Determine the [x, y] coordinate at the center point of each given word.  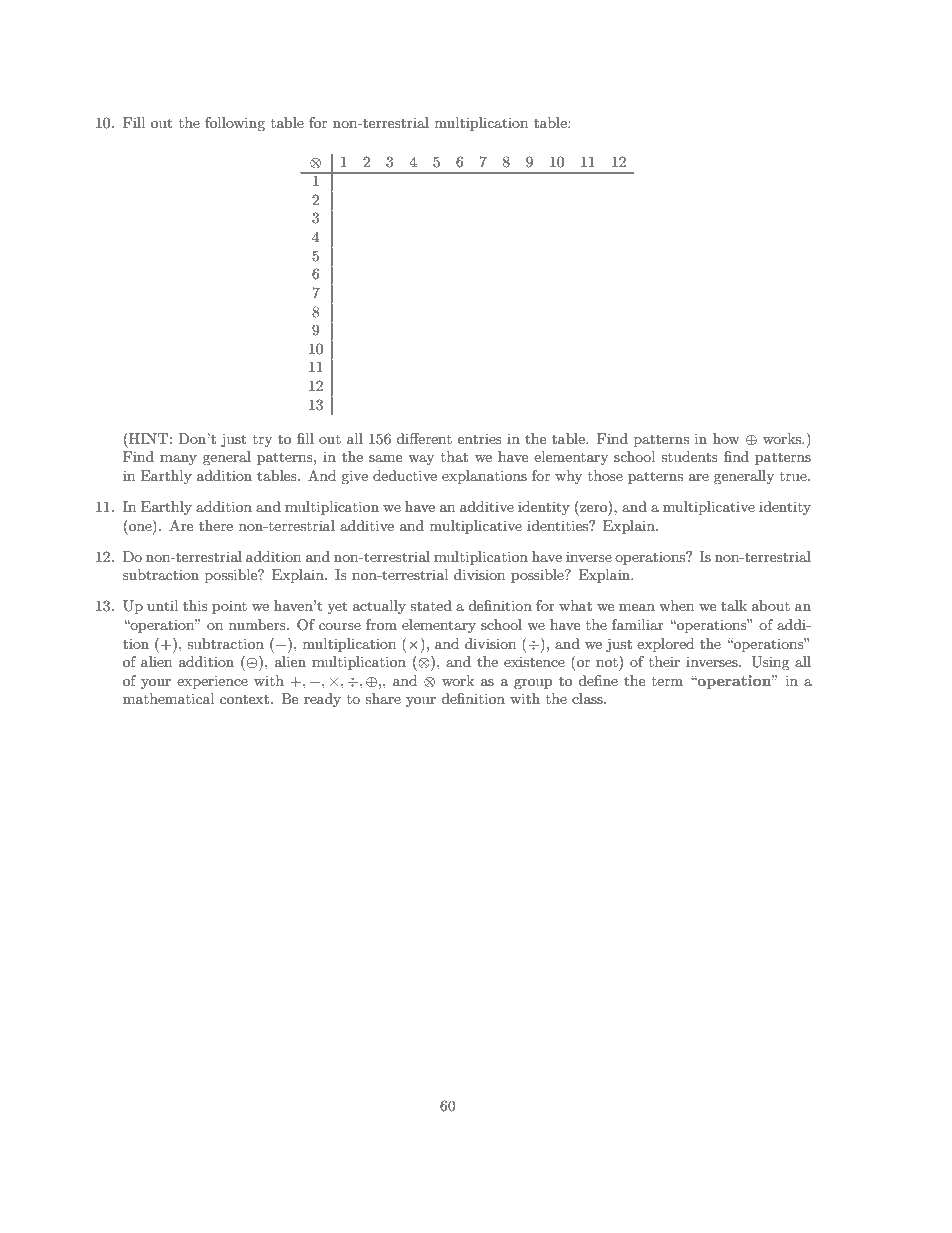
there [216, 525]
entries [480, 438]
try [262, 441]
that [454, 456]
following [235, 124]
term [667, 681]
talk [734, 605]
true [794, 476]
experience [212, 682]
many [178, 460]
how [726, 438]
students [689, 456]
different [424, 438]
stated [431, 605]
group [533, 684]
